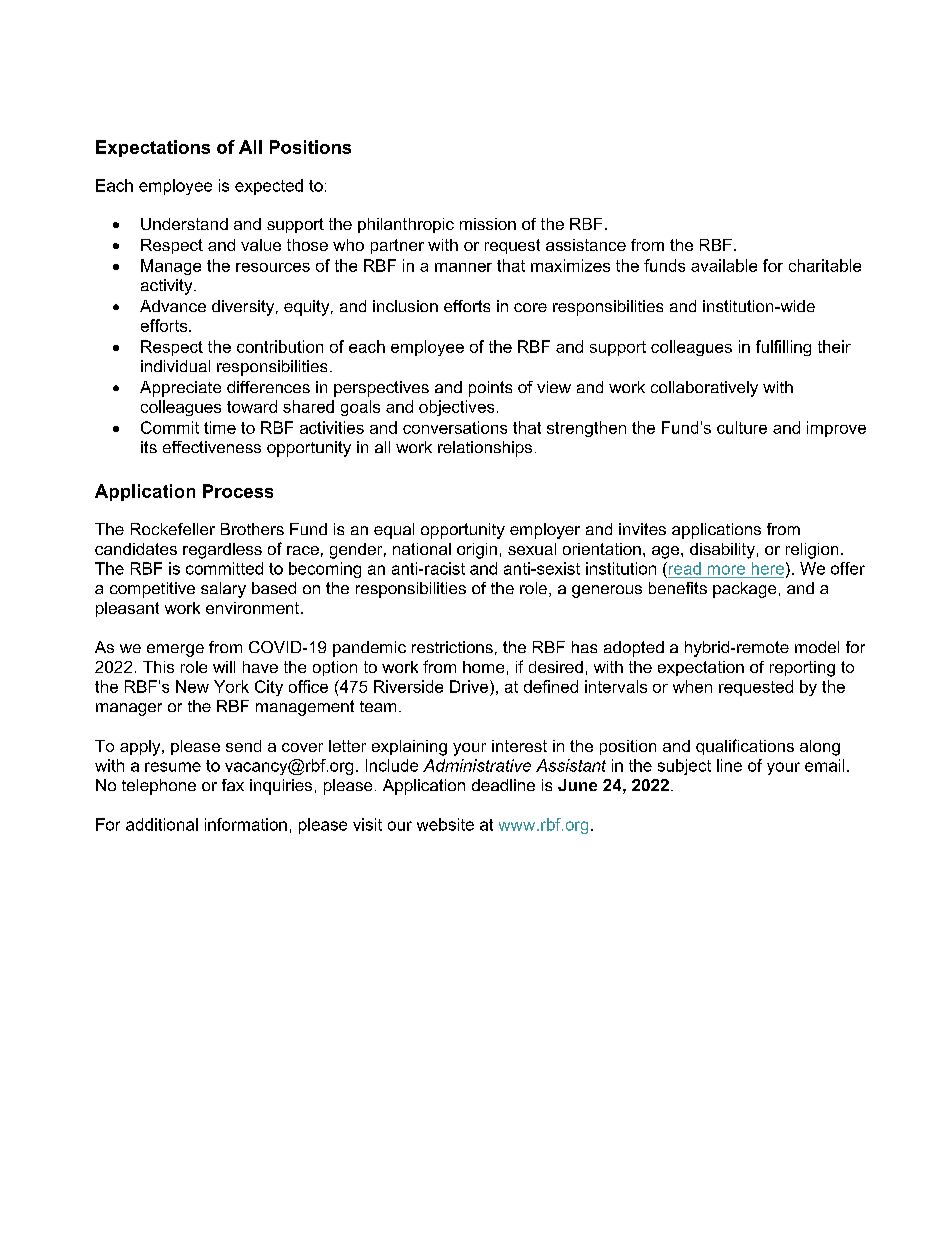 Image resolution: width=952 pixels, height=1233 pixels. Describe the element at coordinates (445, 824) in the screenshot. I see `website` at that location.
